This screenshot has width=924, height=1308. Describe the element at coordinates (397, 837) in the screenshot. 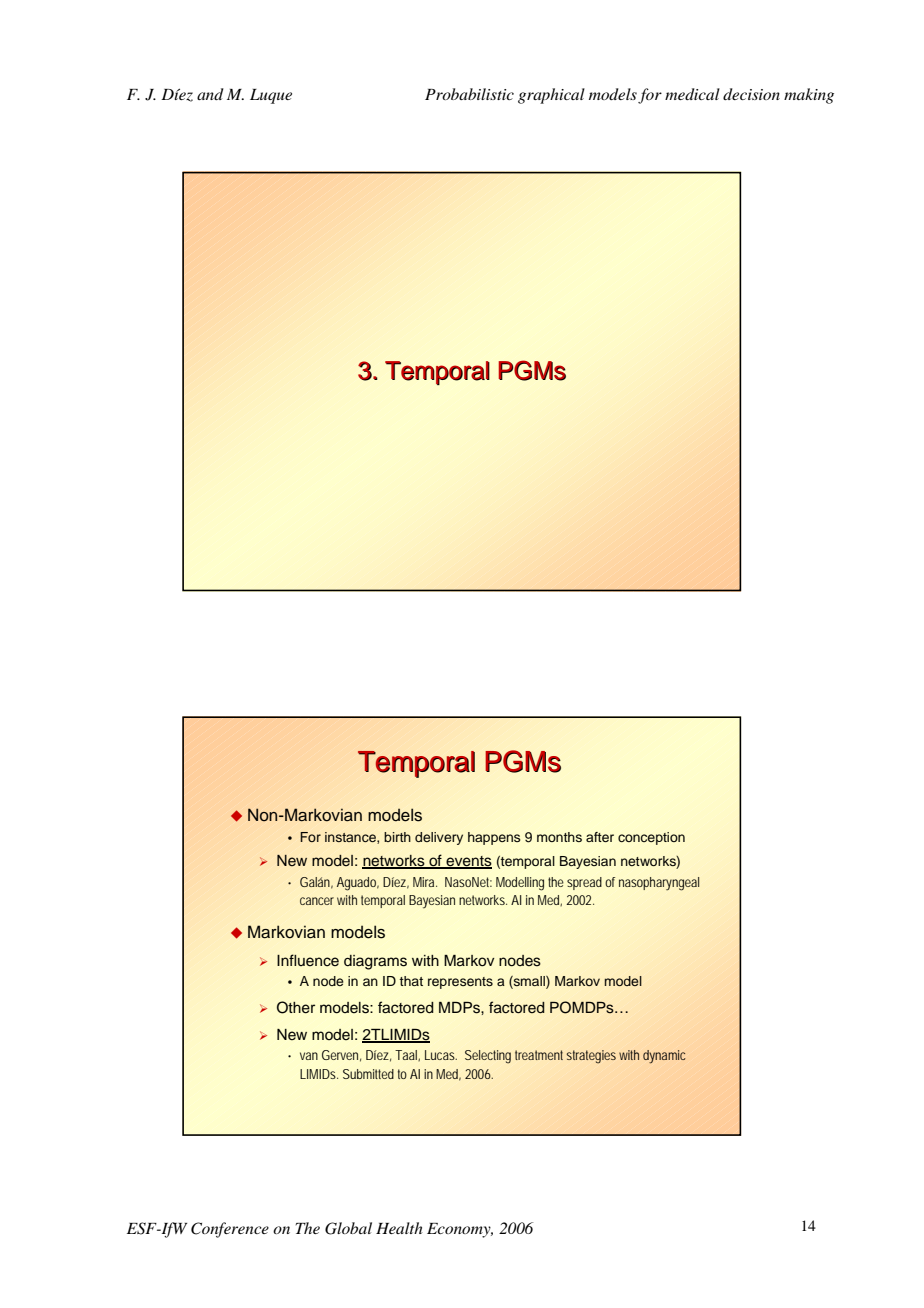

I see `birth` at that location.
